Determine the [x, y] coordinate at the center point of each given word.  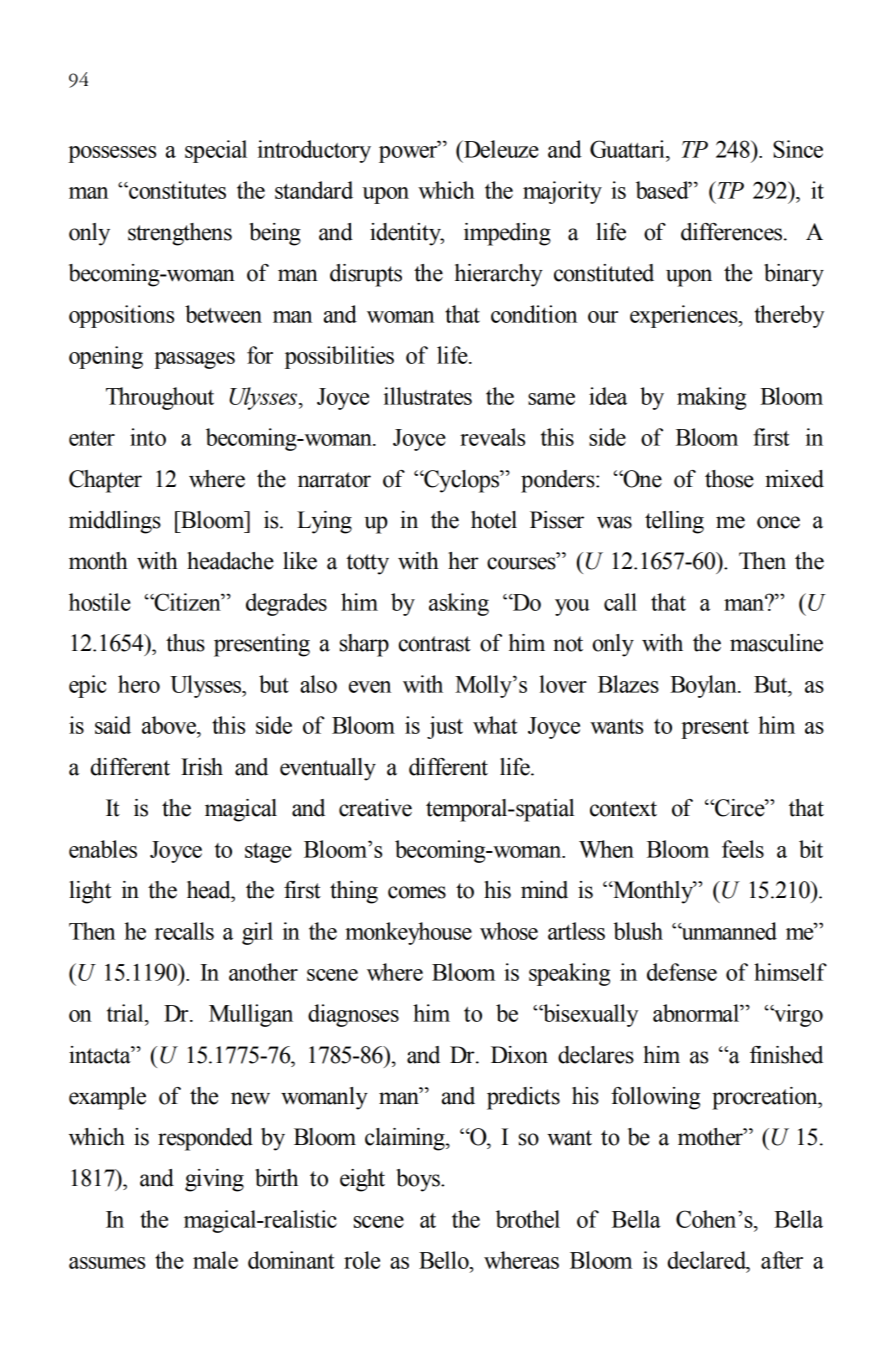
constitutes [176, 190]
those [729, 479]
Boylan [704, 686]
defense [682, 972]
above [170, 725]
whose [509, 931]
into [148, 437]
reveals [492, 437]
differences [733, 232]
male [215, 1260]
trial [126, 1013]
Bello [445, 1260]
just [445, 727]
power [409, 153]
